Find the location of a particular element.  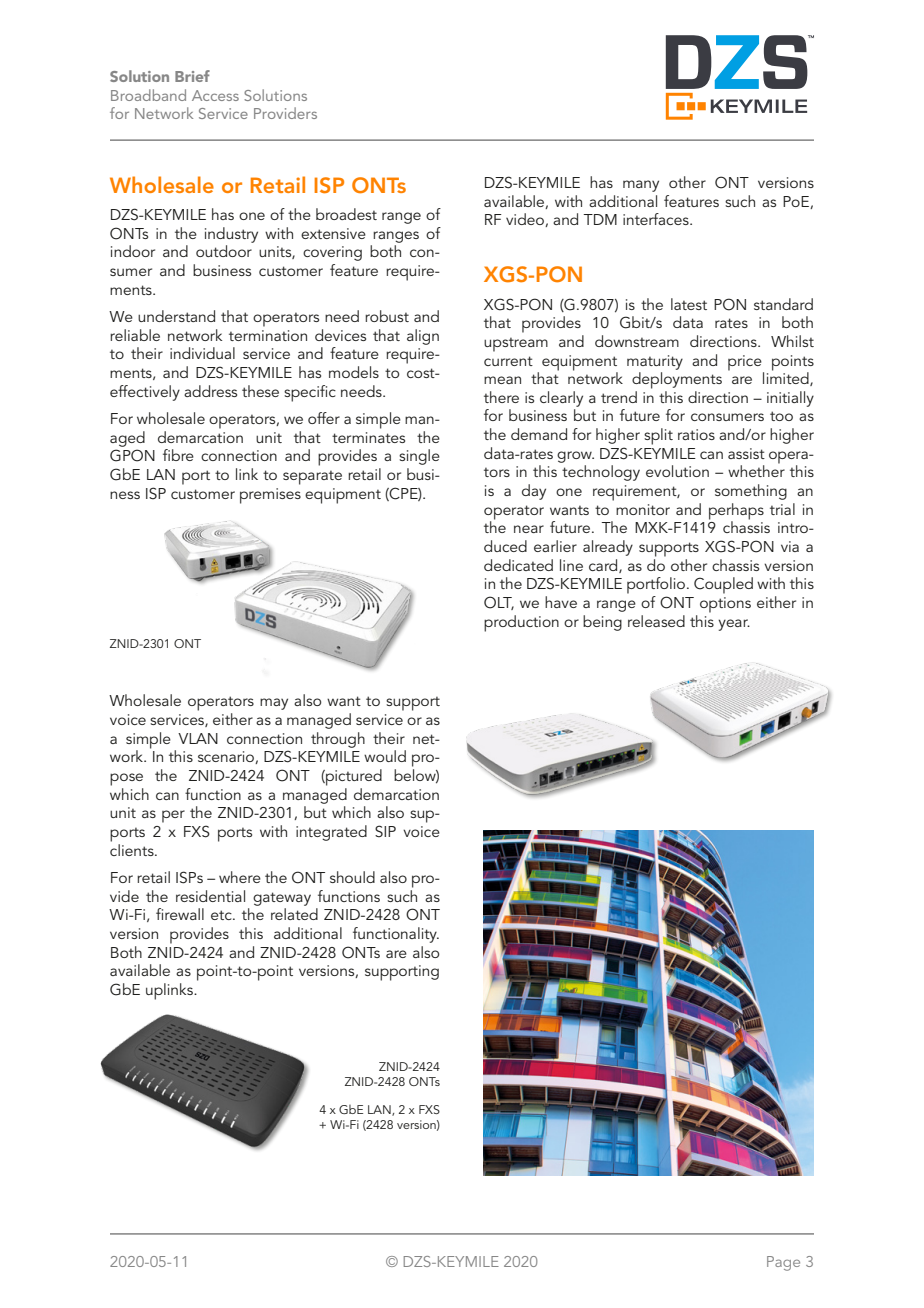

Page is located at coordinates (783, 1263).
